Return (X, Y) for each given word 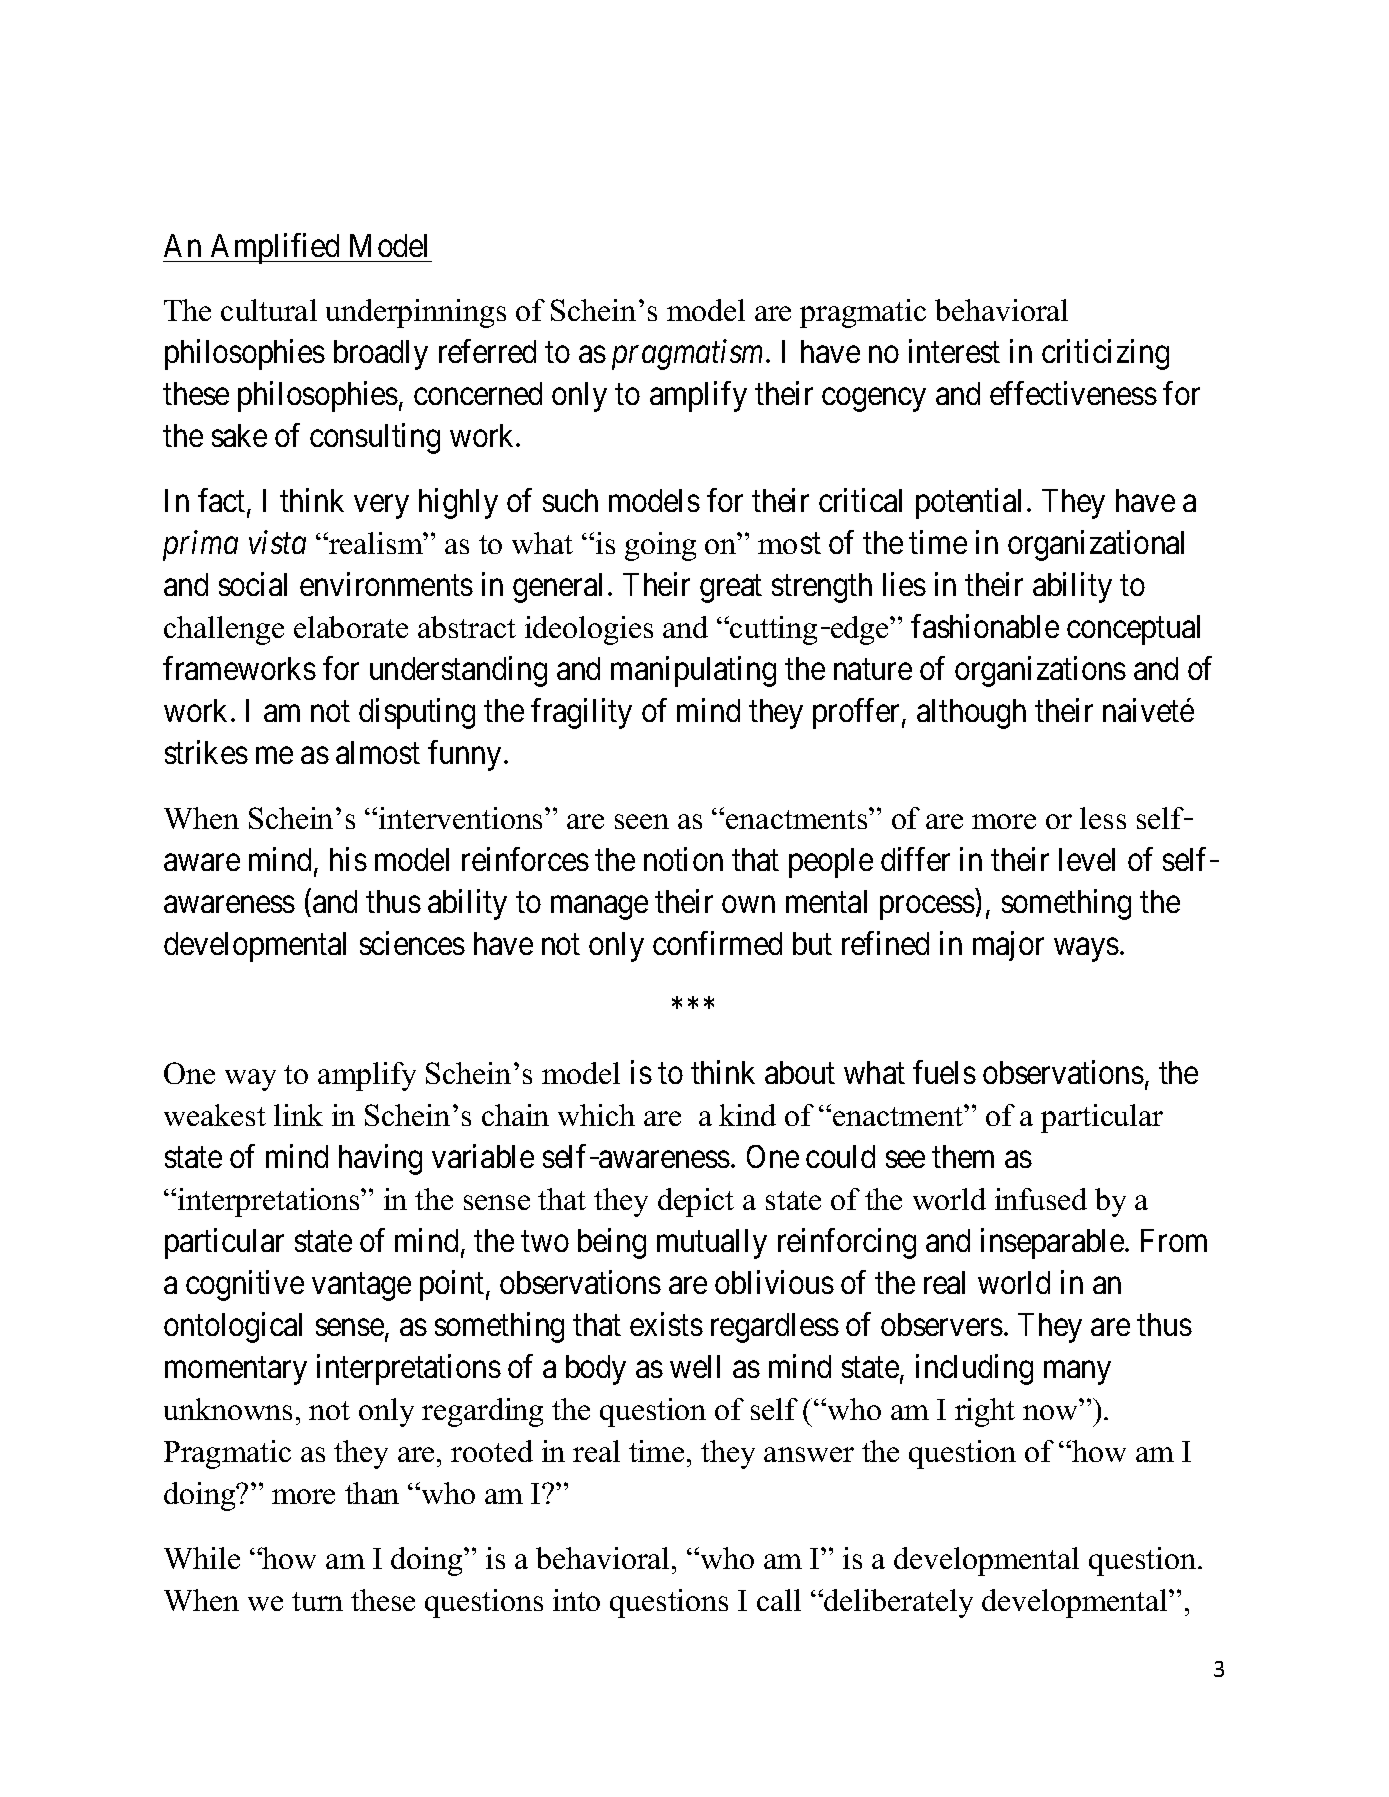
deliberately (897, 1603)
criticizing (1105, 355)
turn (317, 1601)
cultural (269, 310)
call (779, 1600)
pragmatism (689, 355)
